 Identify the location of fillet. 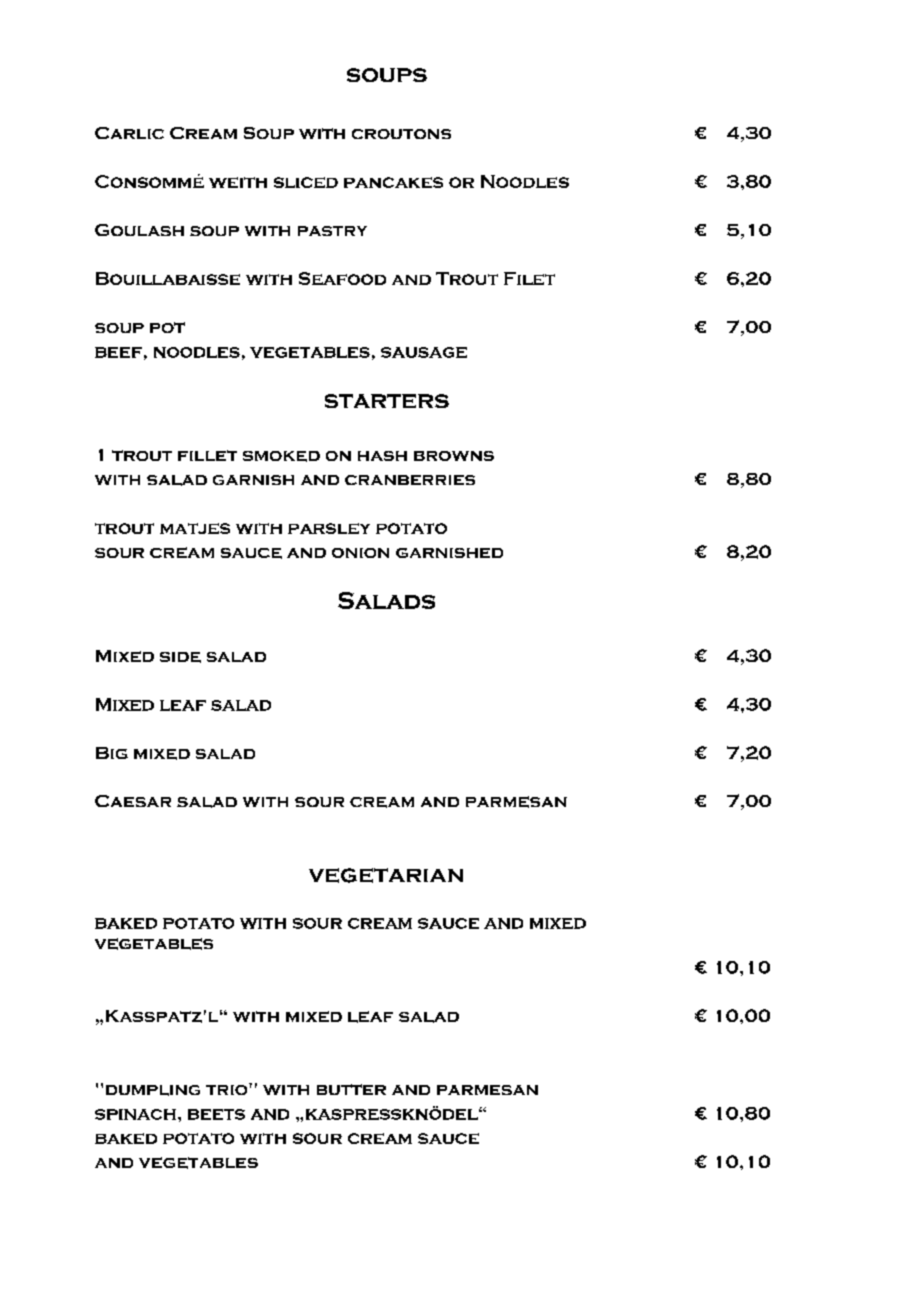
(207, 455).
